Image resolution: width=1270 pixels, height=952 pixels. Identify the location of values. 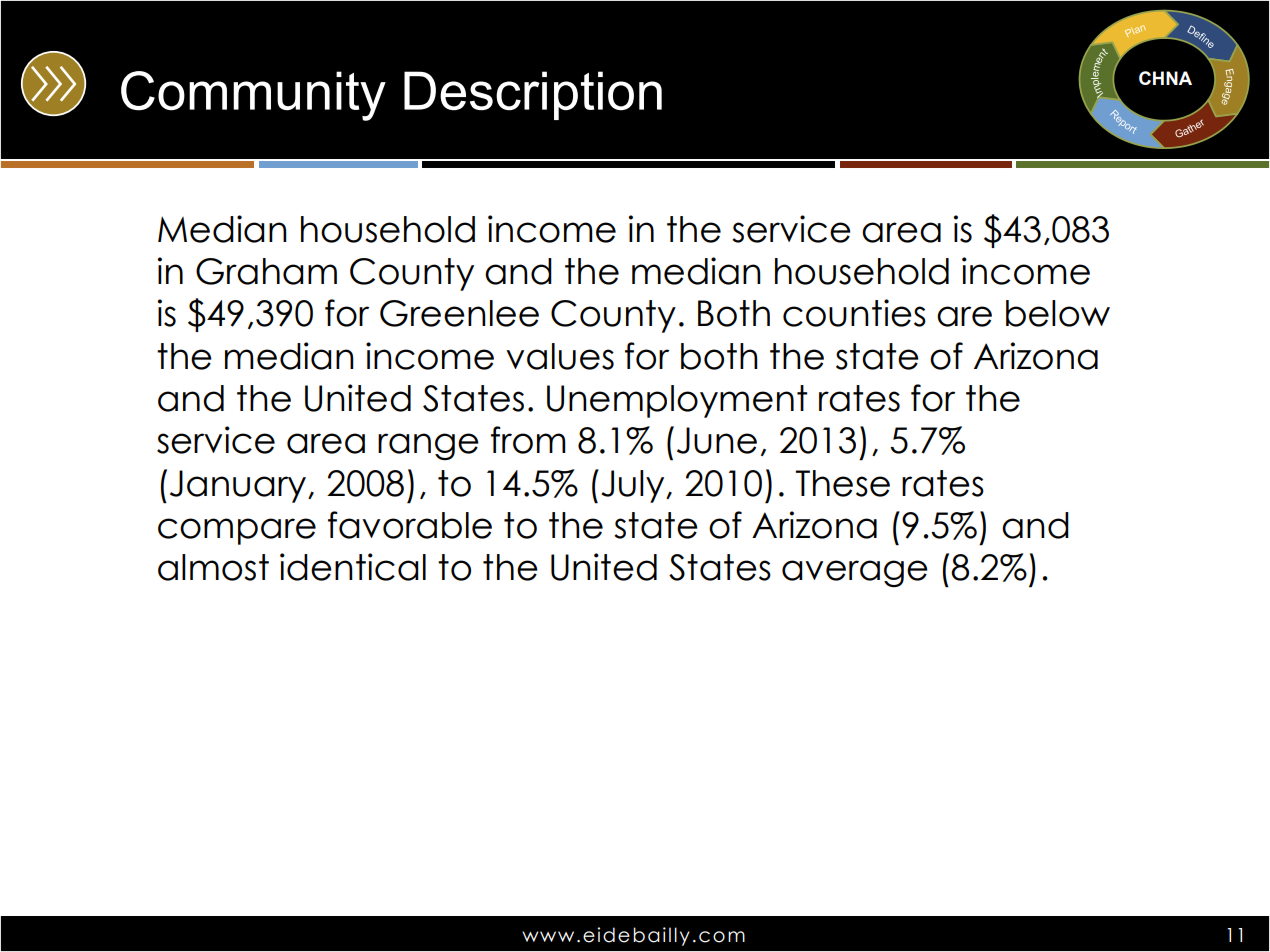
(560, 356).
